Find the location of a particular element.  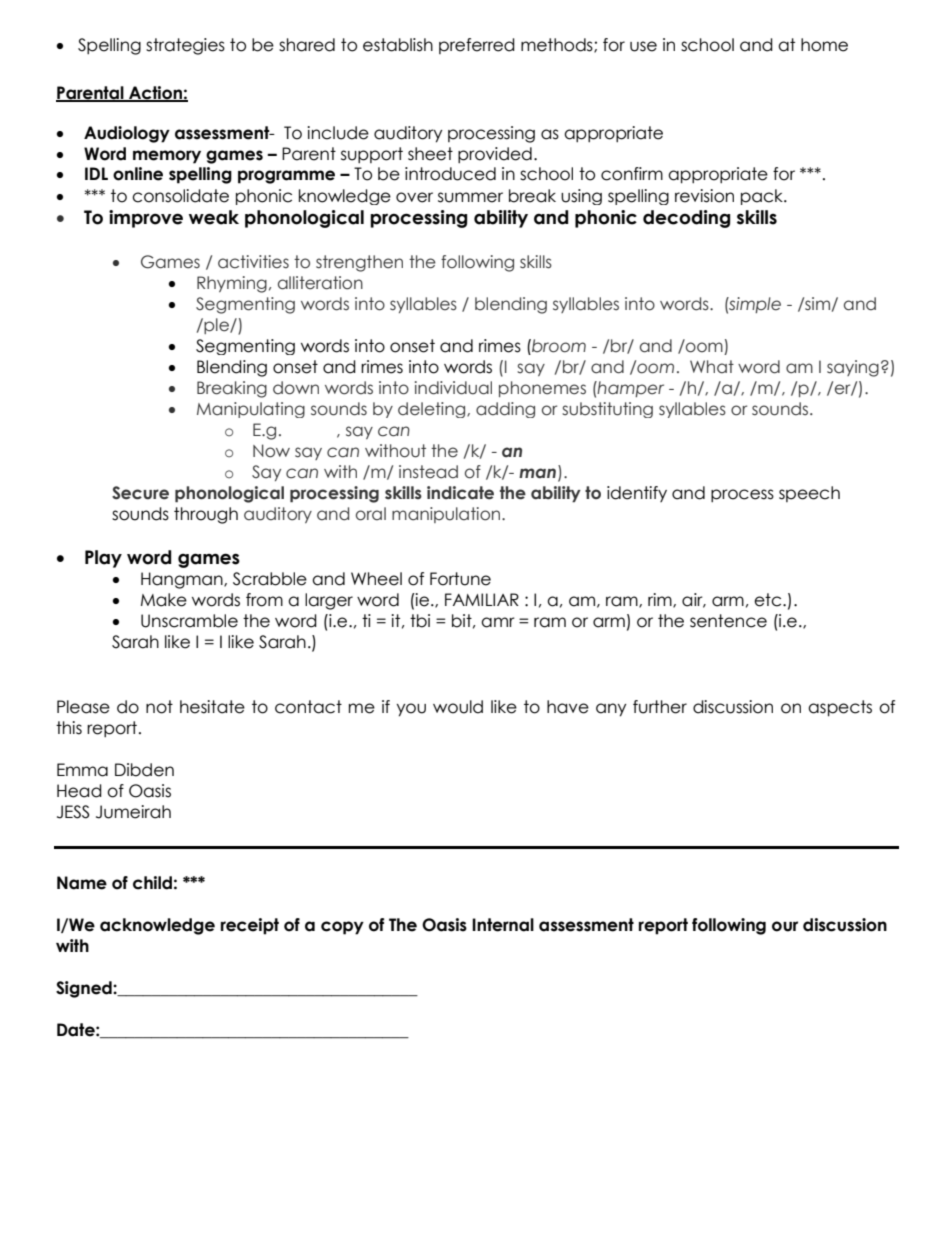

home is located at coordinates (824, 45).
